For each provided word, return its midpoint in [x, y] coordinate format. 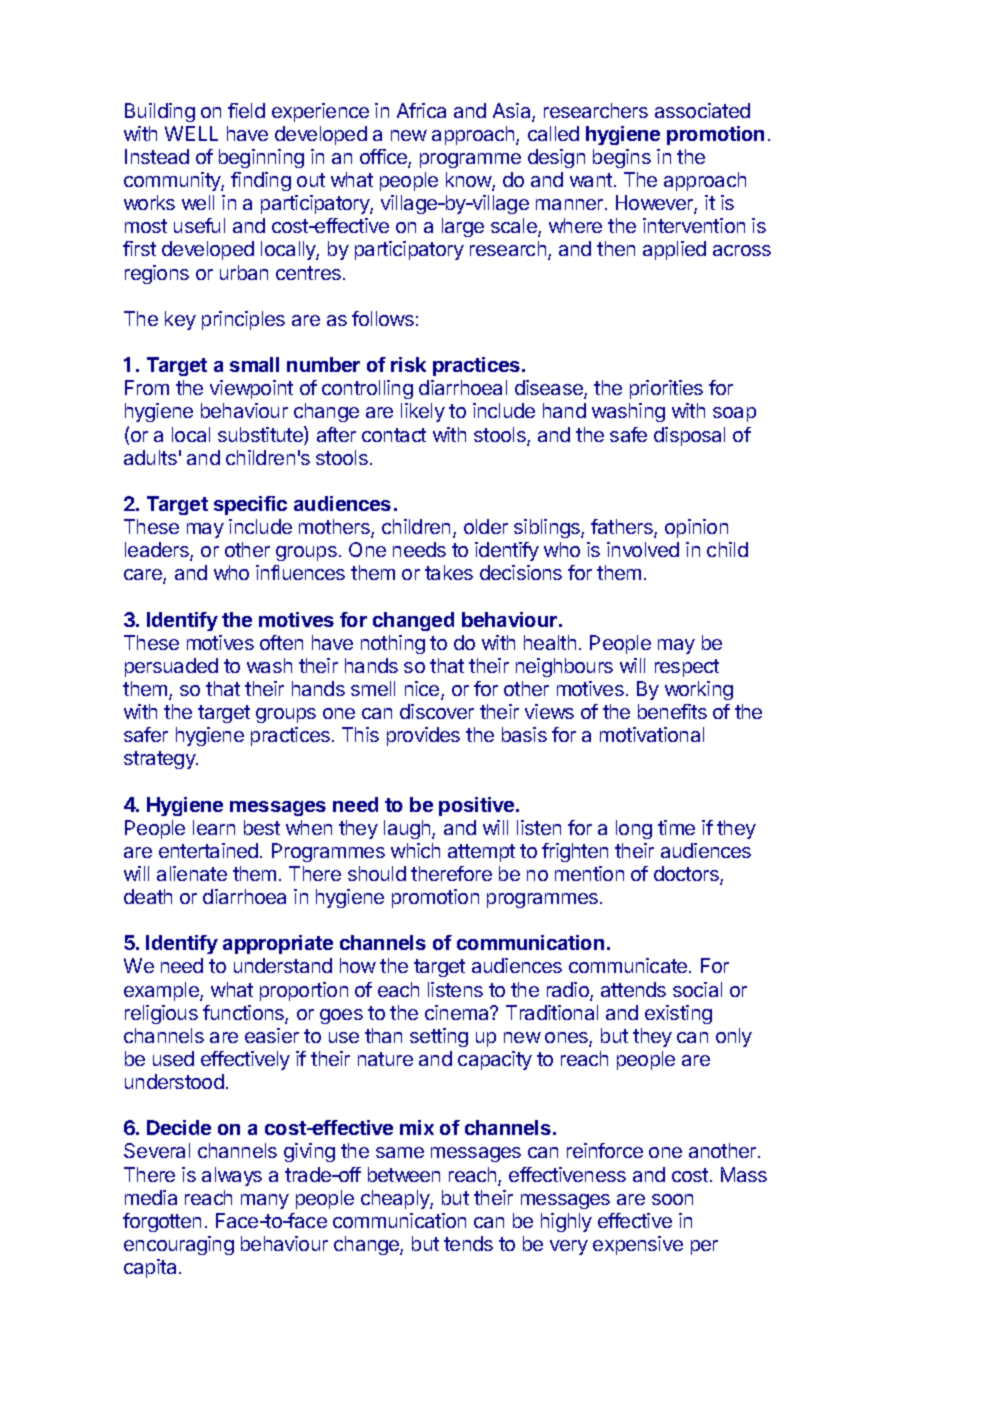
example [162, 991]
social [697, 989]
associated [702, 110]
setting [439, 1037]
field [246, 110]
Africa [421, 110]
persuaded [171, 667]
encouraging [179, 1245]
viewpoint [251, 389]
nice [423, 690]
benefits [672, 711]
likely [423, 412]
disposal [689, 436]
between [404, 1174]
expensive [638, 1245]
